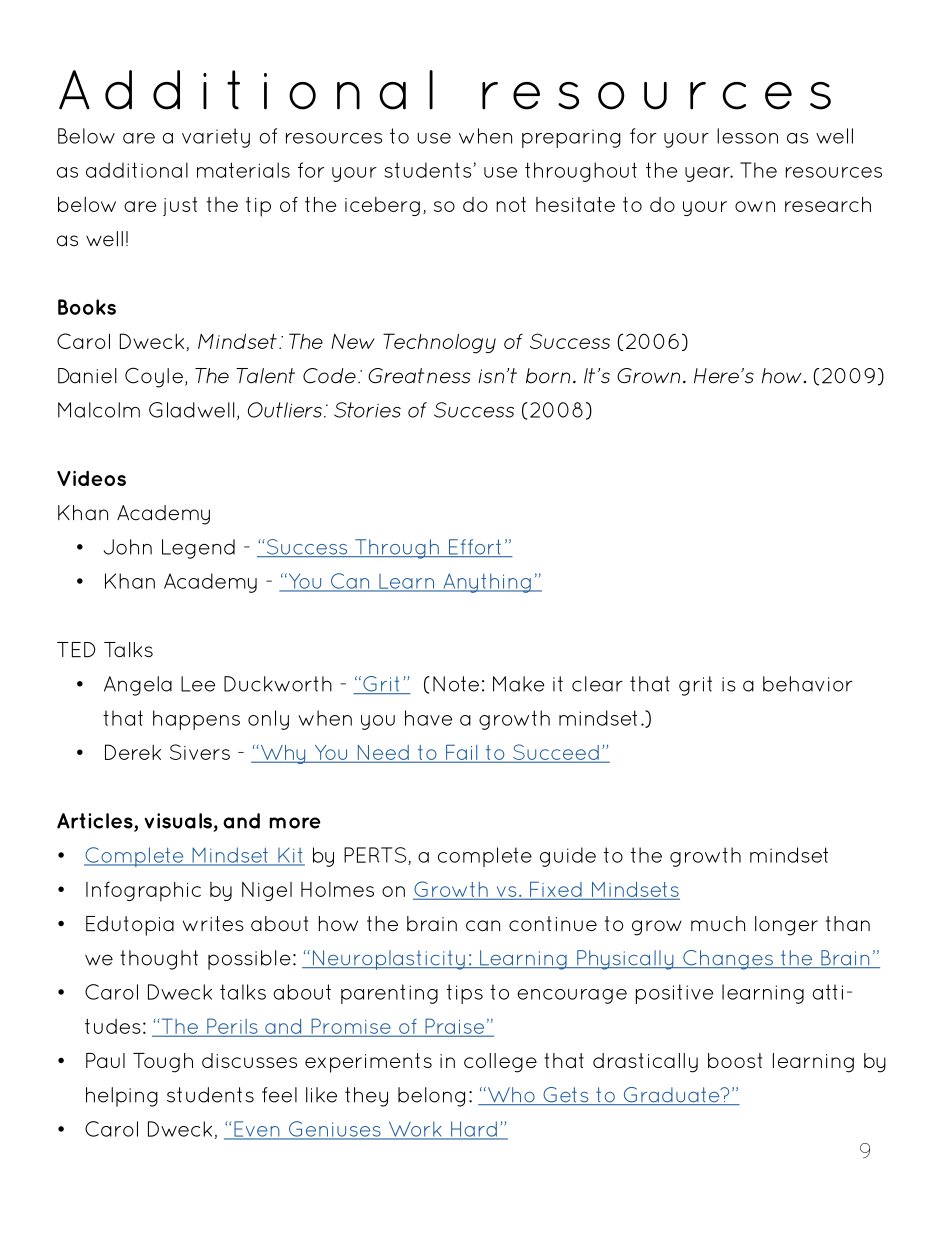 The image size is (952, 1233). I want to click on visuals, so click(178, 821).
